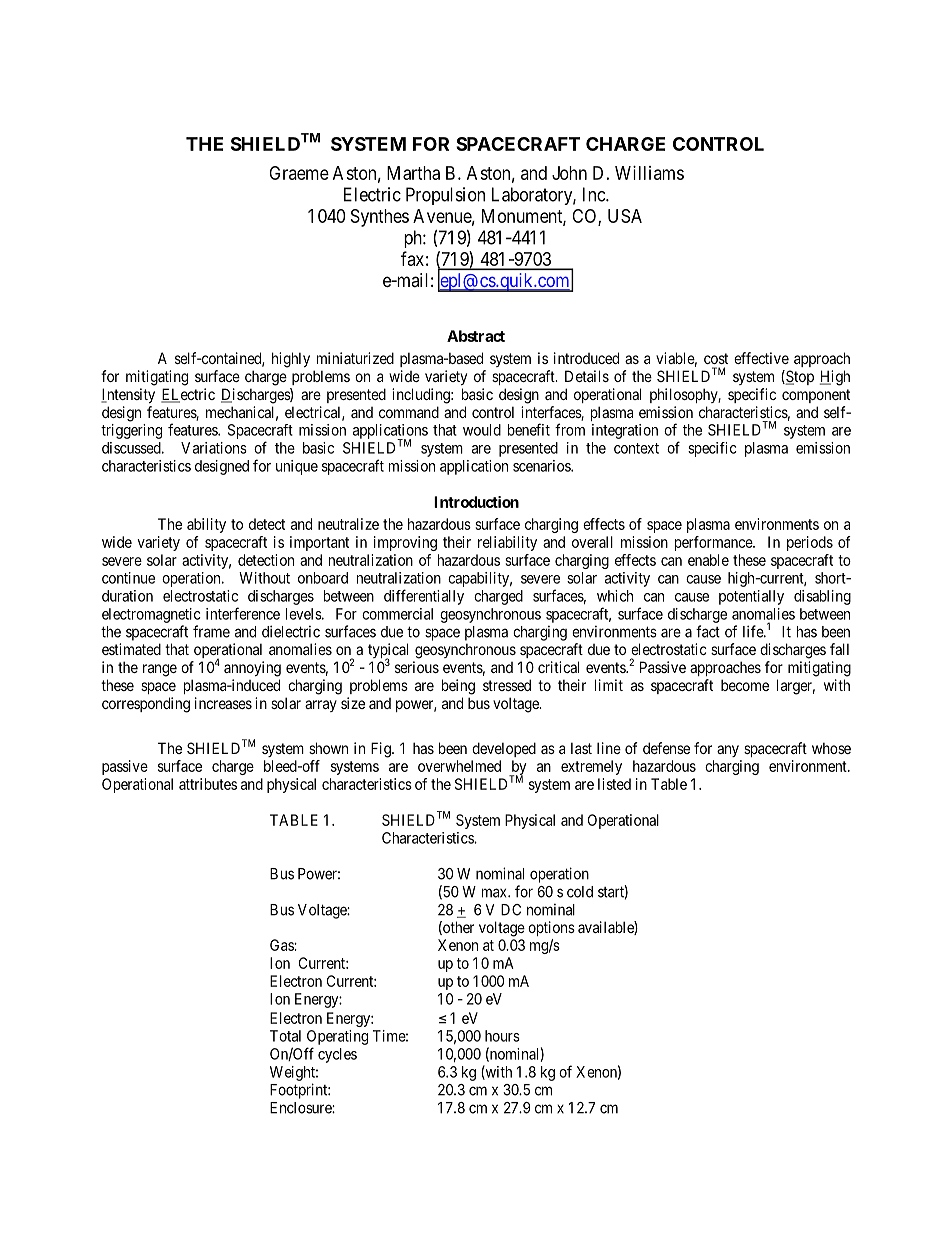  What do you see at coordinates (445, 196) in the image?
I see `Propulsion` at bounding box center [445, 196].
